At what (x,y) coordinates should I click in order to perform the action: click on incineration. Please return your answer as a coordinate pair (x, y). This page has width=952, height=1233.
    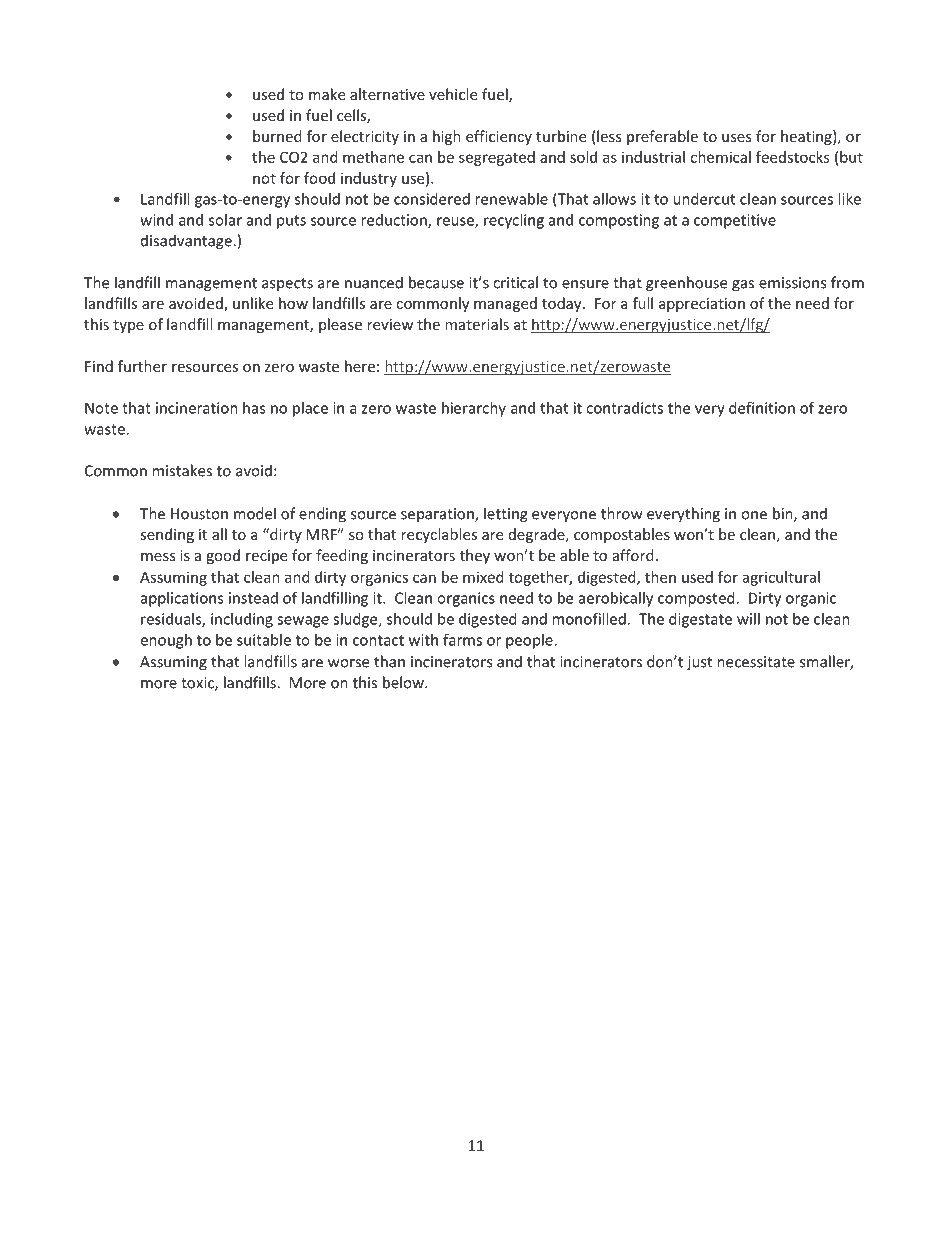
    Looking at the image, I should click on (197, 408).
